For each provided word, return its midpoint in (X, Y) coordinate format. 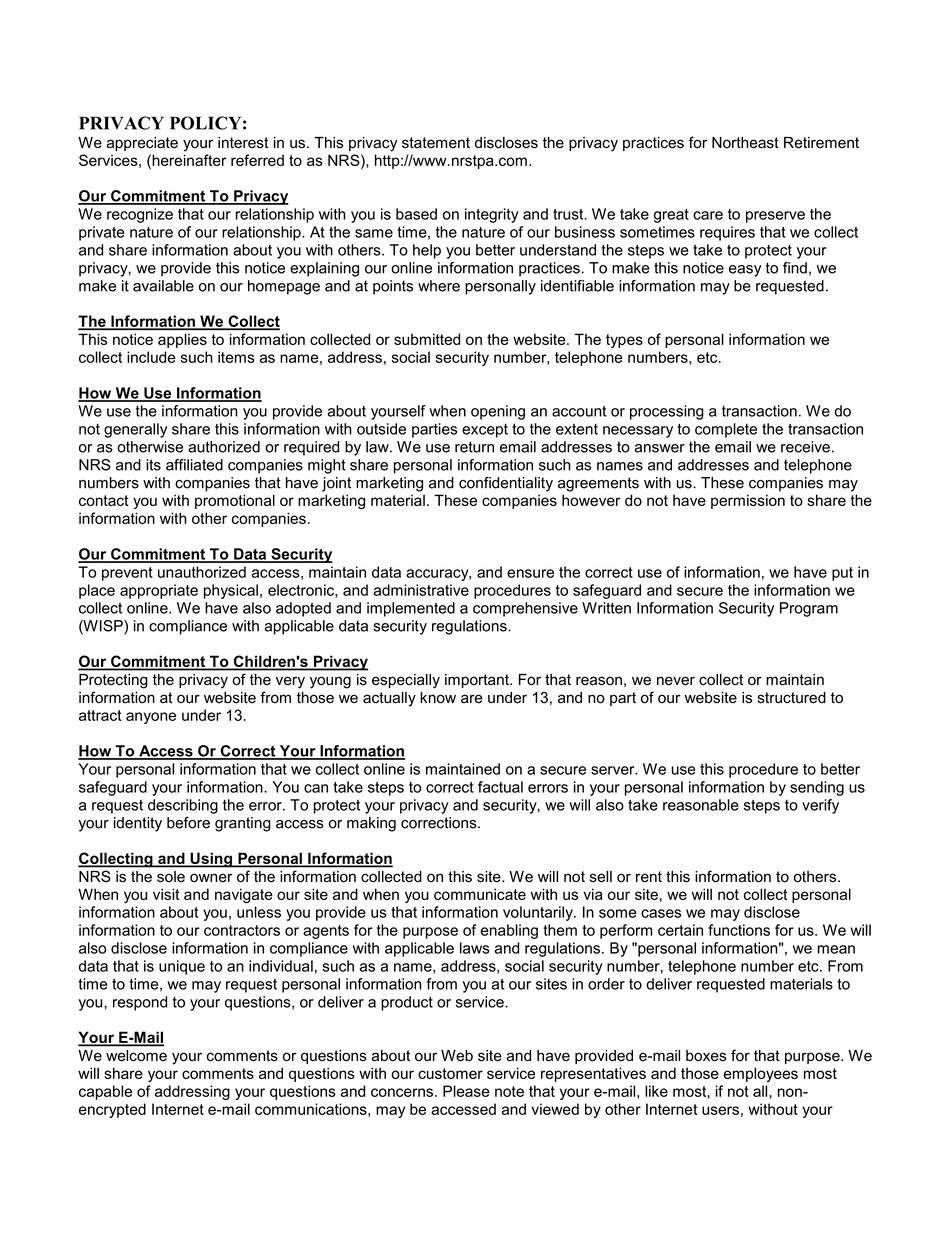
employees (760, 1074)
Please (466, 1091)
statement (436, 143)
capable (105, 1092)
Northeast (745, 143)
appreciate (142, 144)
